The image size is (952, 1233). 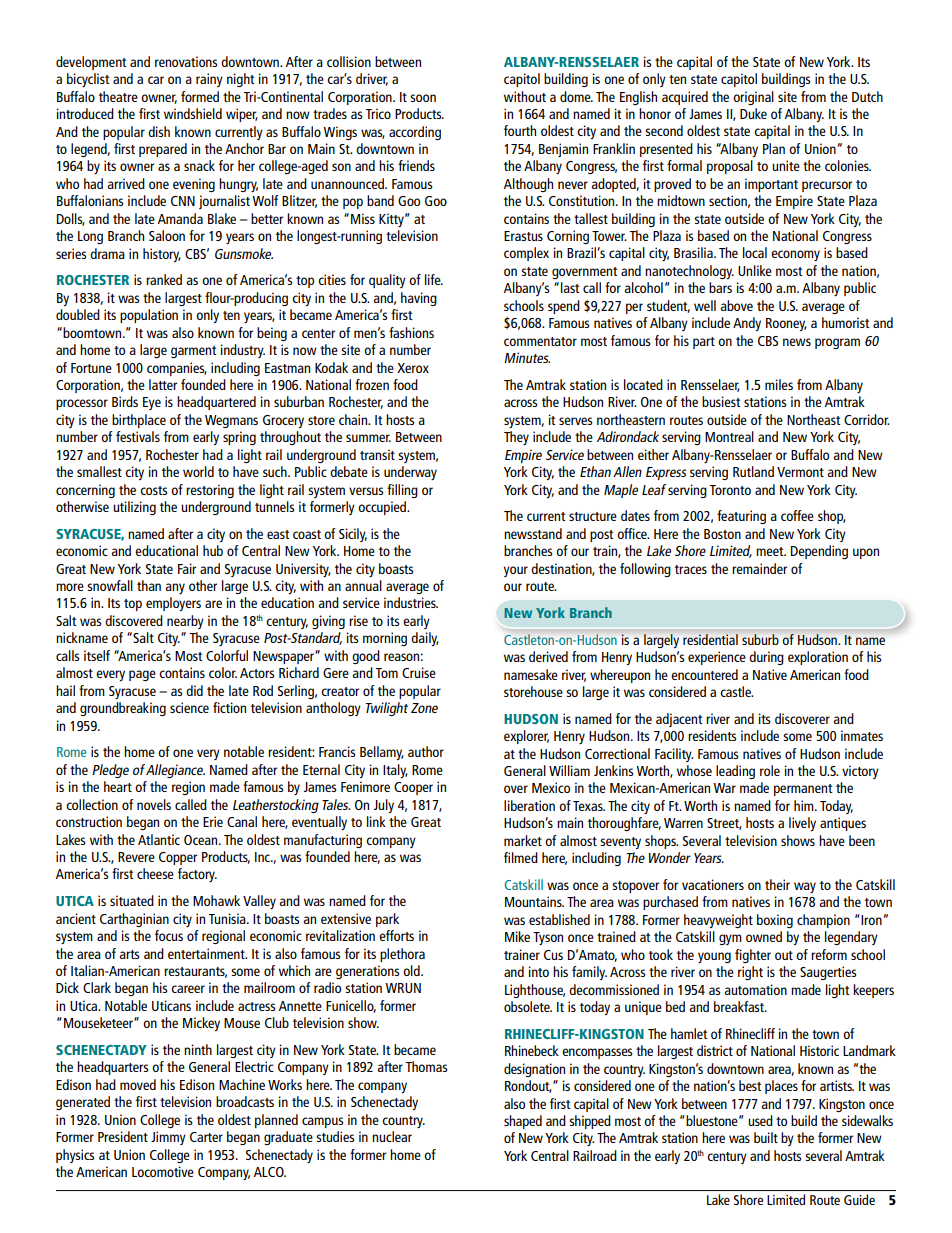 I want to click on original, so click(x=753, y=98).
